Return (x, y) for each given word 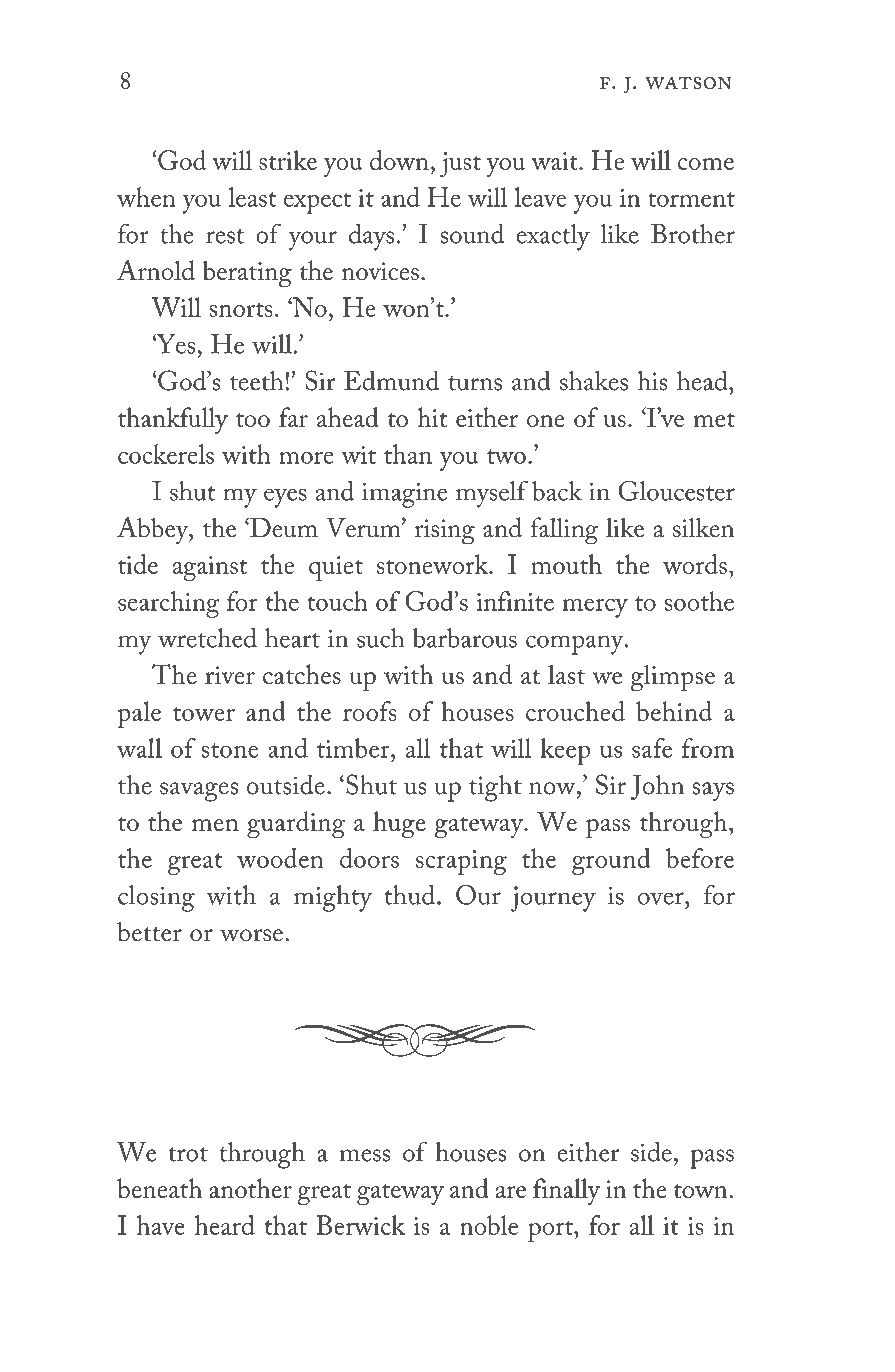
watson (688, 83)
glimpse (673, 678)
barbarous (465, 638)
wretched (207, 638)
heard (225, 1225)
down (400, 160)
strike (288, 160)
